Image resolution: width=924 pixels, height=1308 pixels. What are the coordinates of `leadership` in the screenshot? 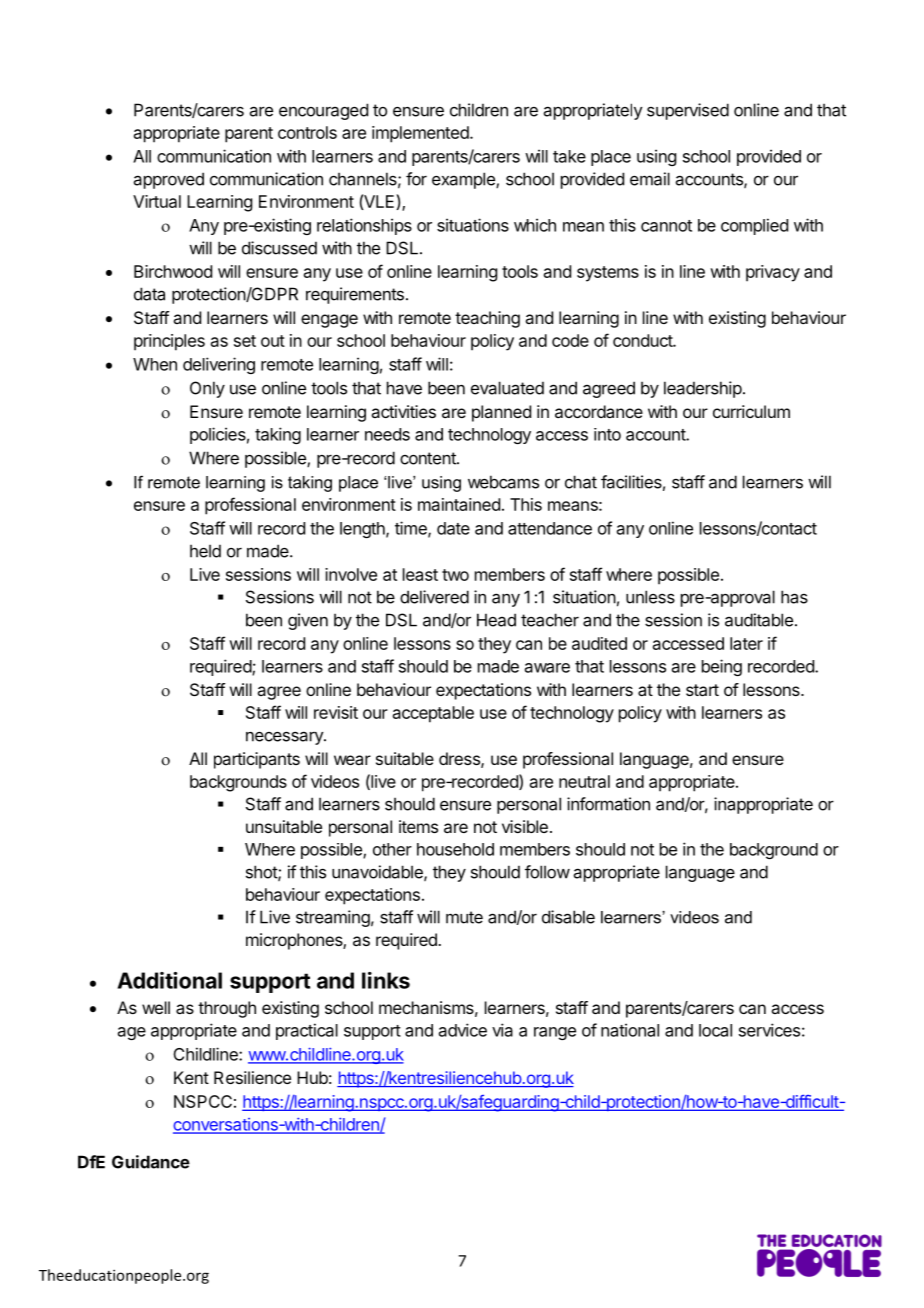 It's located at (703, 389).
